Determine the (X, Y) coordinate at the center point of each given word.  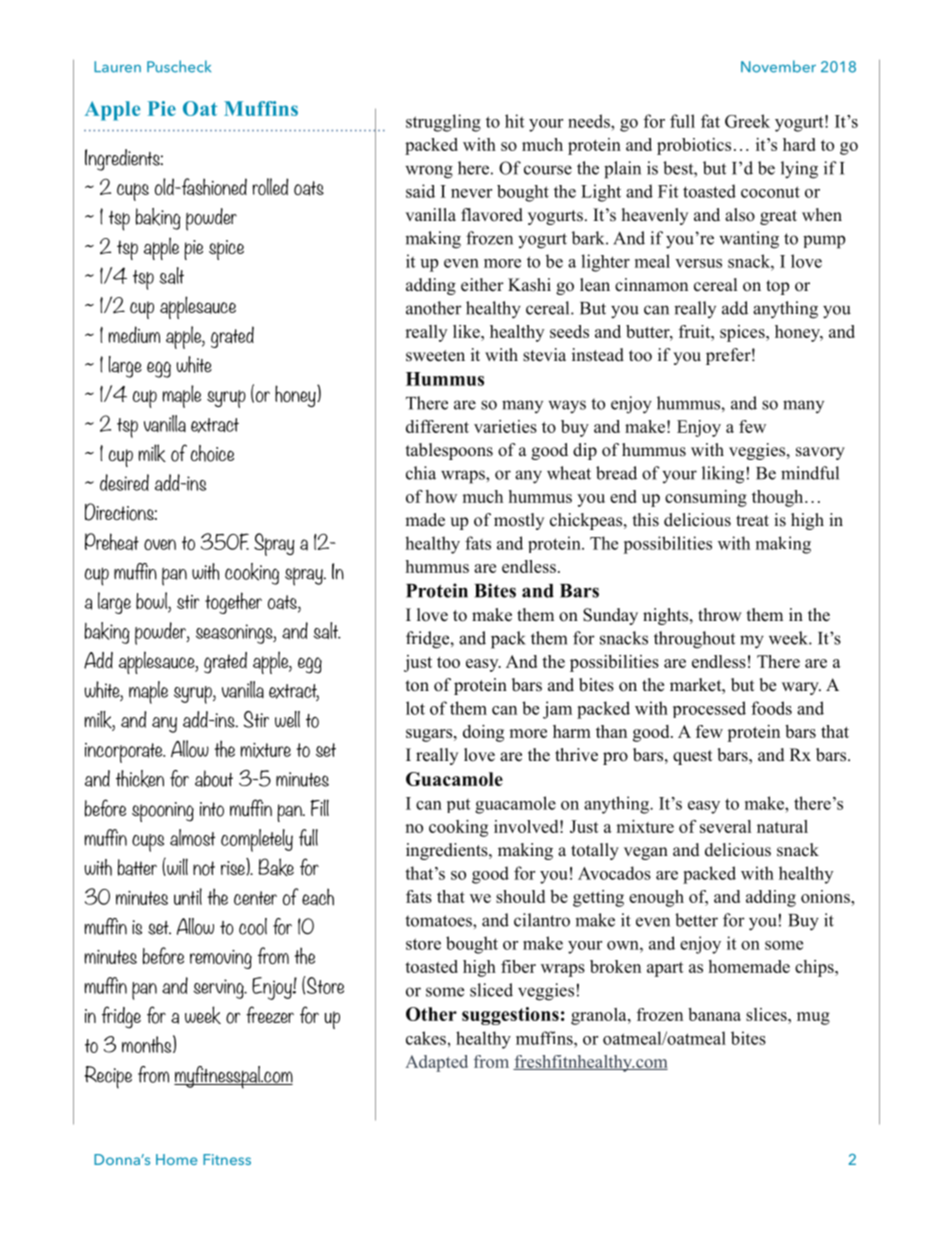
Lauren (117, 67)
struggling (443, 123)
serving (219, 989)
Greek (747, 121)
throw (720, 615)
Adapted (436, 1063)
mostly (519, 521)
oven (160, 544)
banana (714, 1014)
